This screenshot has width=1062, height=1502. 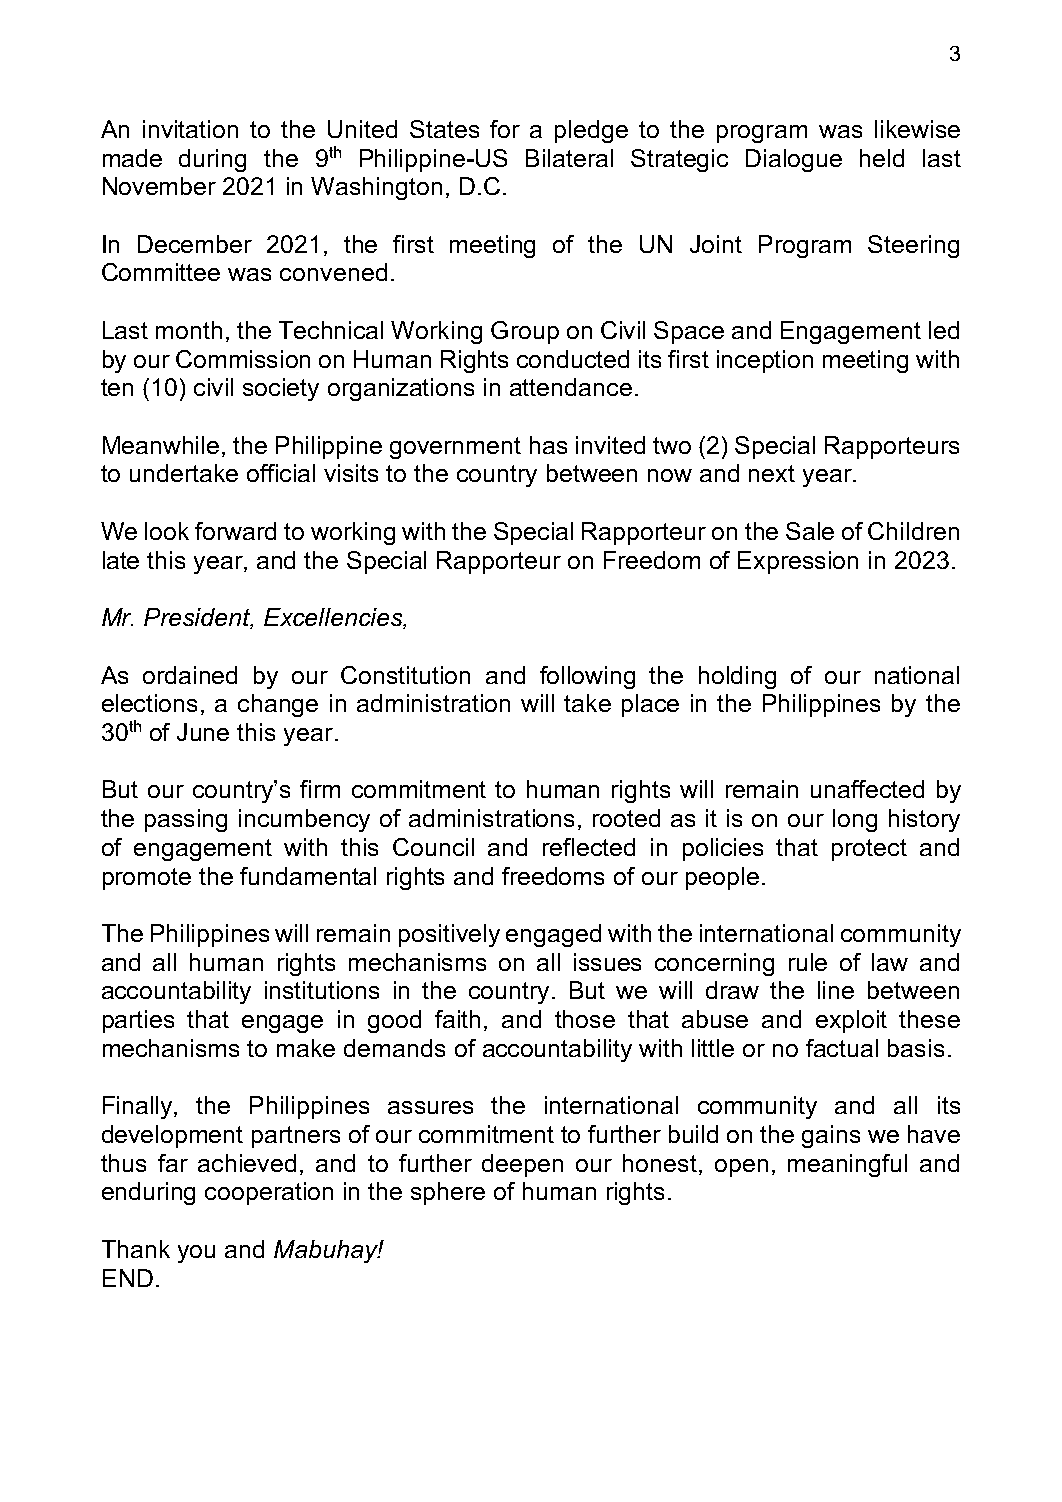 What do you see at coordinates (190, 129) in the screenshot?
I see `invitation` at bounding box center [190, 129].
